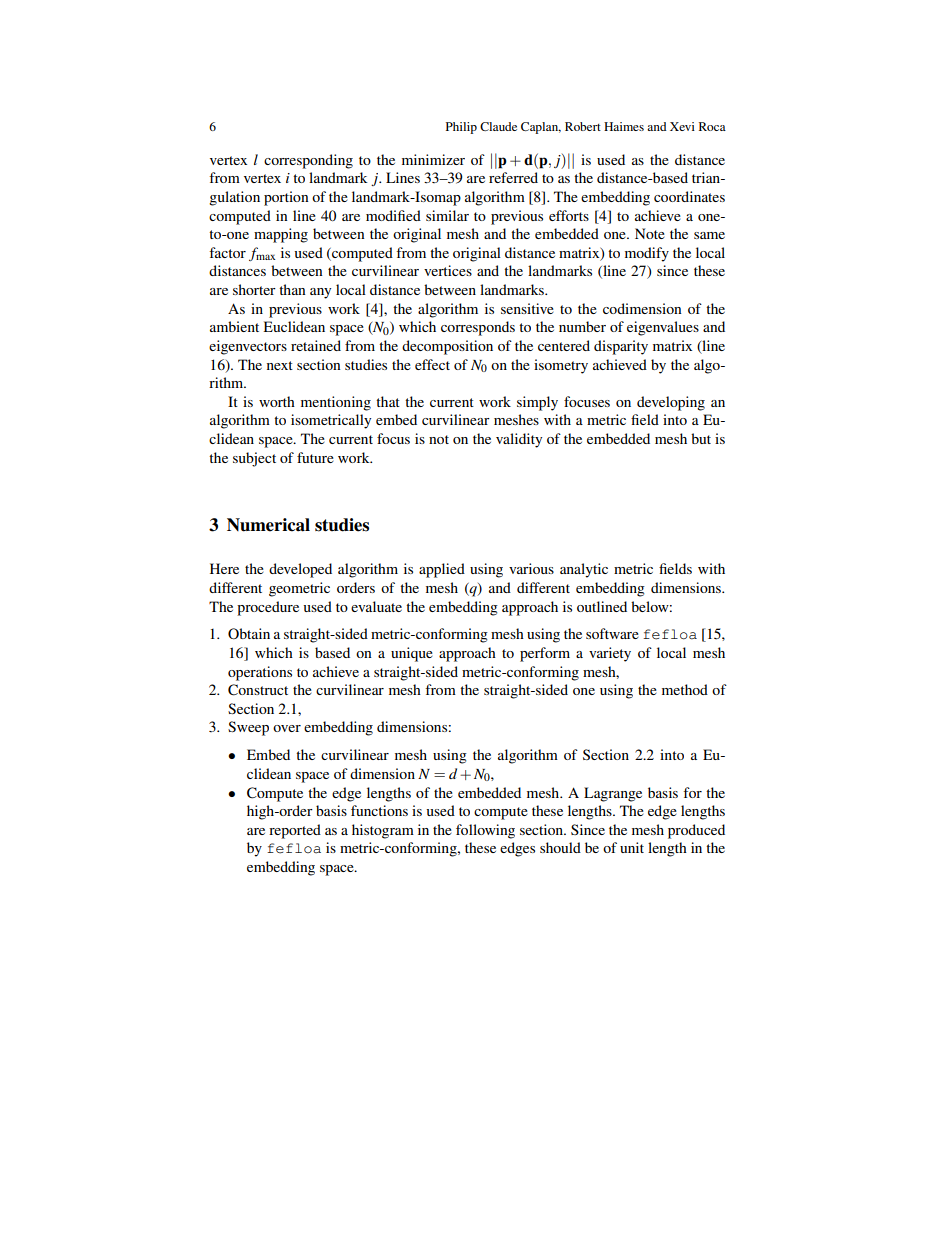  Describe the element at coordinates (308, 161) in the image. I see `corresponding` at that location.
